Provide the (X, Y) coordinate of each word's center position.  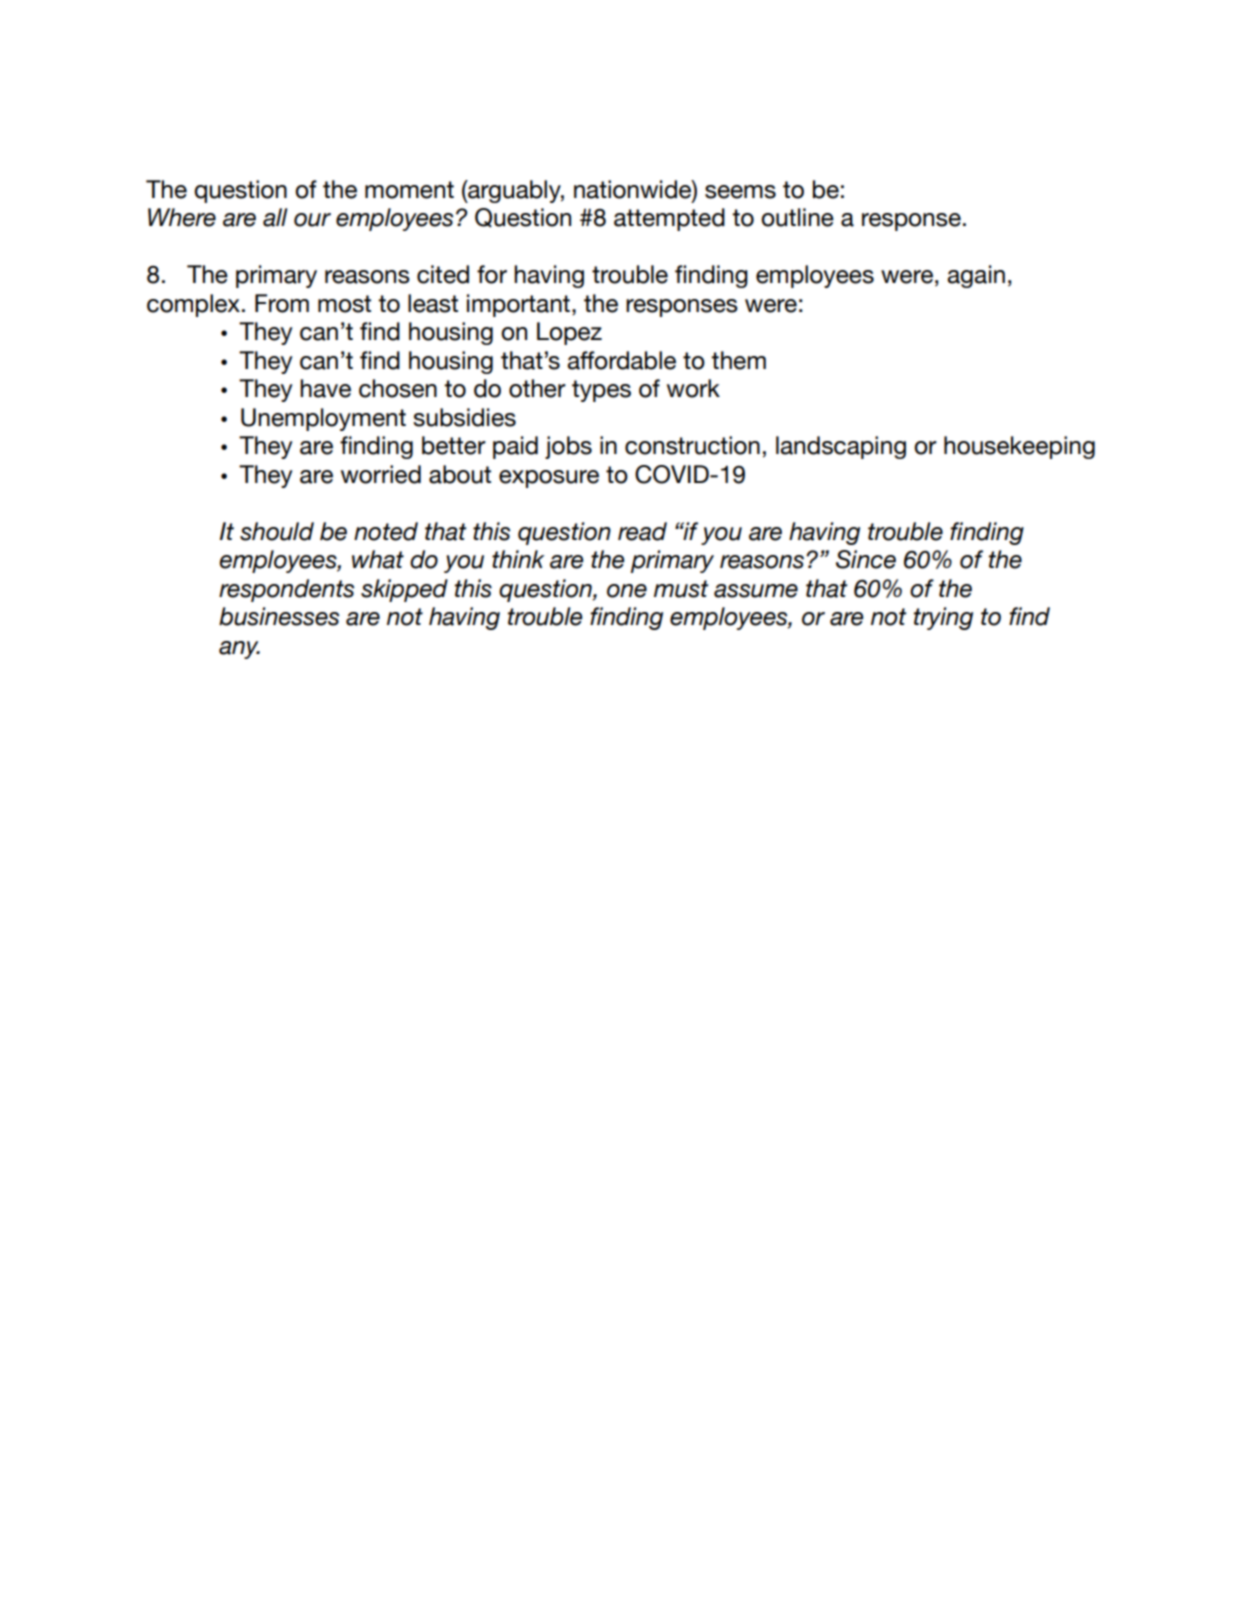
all (275, 217)
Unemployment (323, 419)
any (239, 650)
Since (866, 559)
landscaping (841, 447)
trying (943, 618)
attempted (669, 219)
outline (797, 217)
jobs (568, 447)
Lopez (569, 333)
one (627, 591)
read (642, 531)
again (976, 276)
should (277, 531)
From (282, 303)
